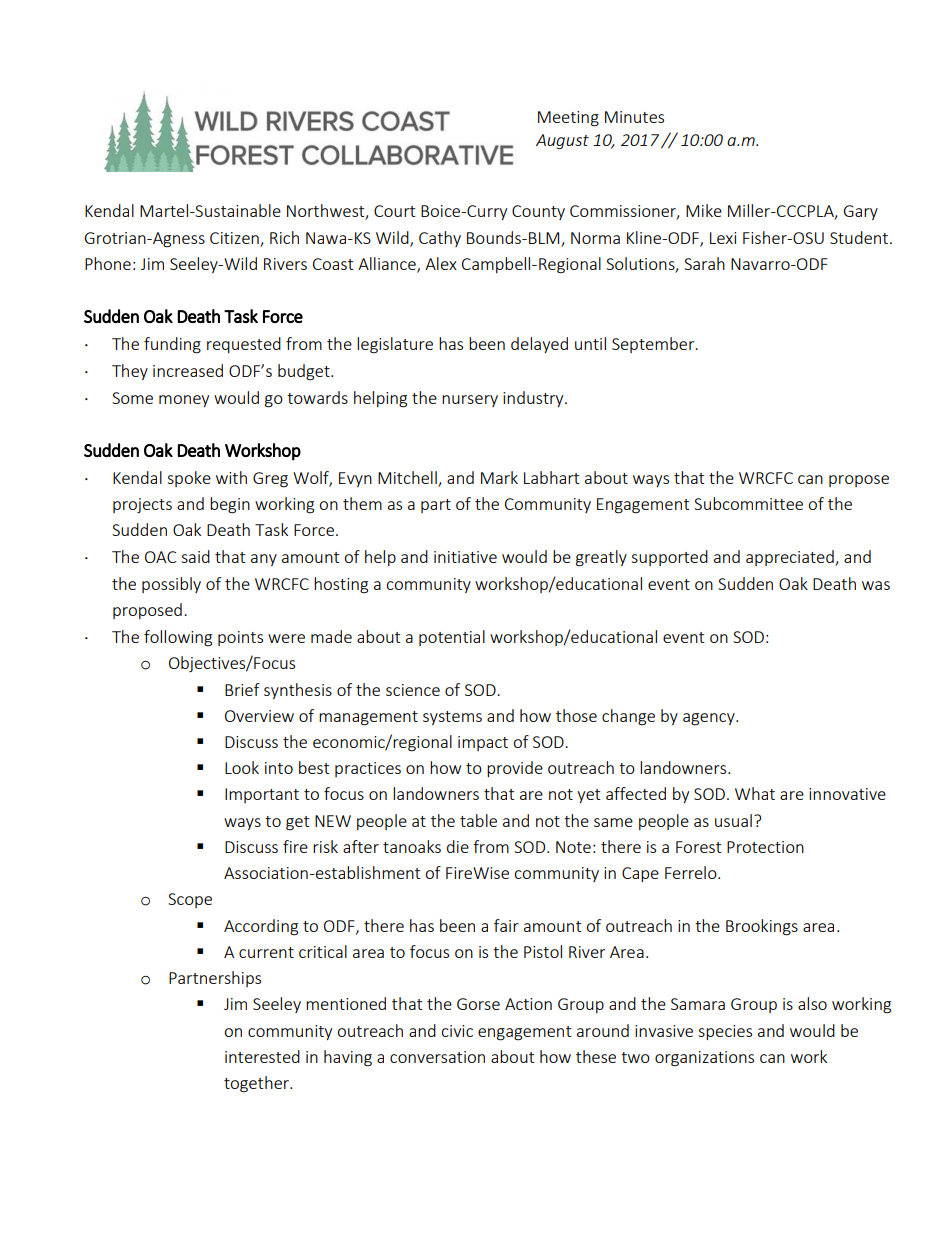 This image has width=952, height=1233. What do you see at coordinates (704, 210) in the image?
I see `Mike` at bounding box center [704, 210].
